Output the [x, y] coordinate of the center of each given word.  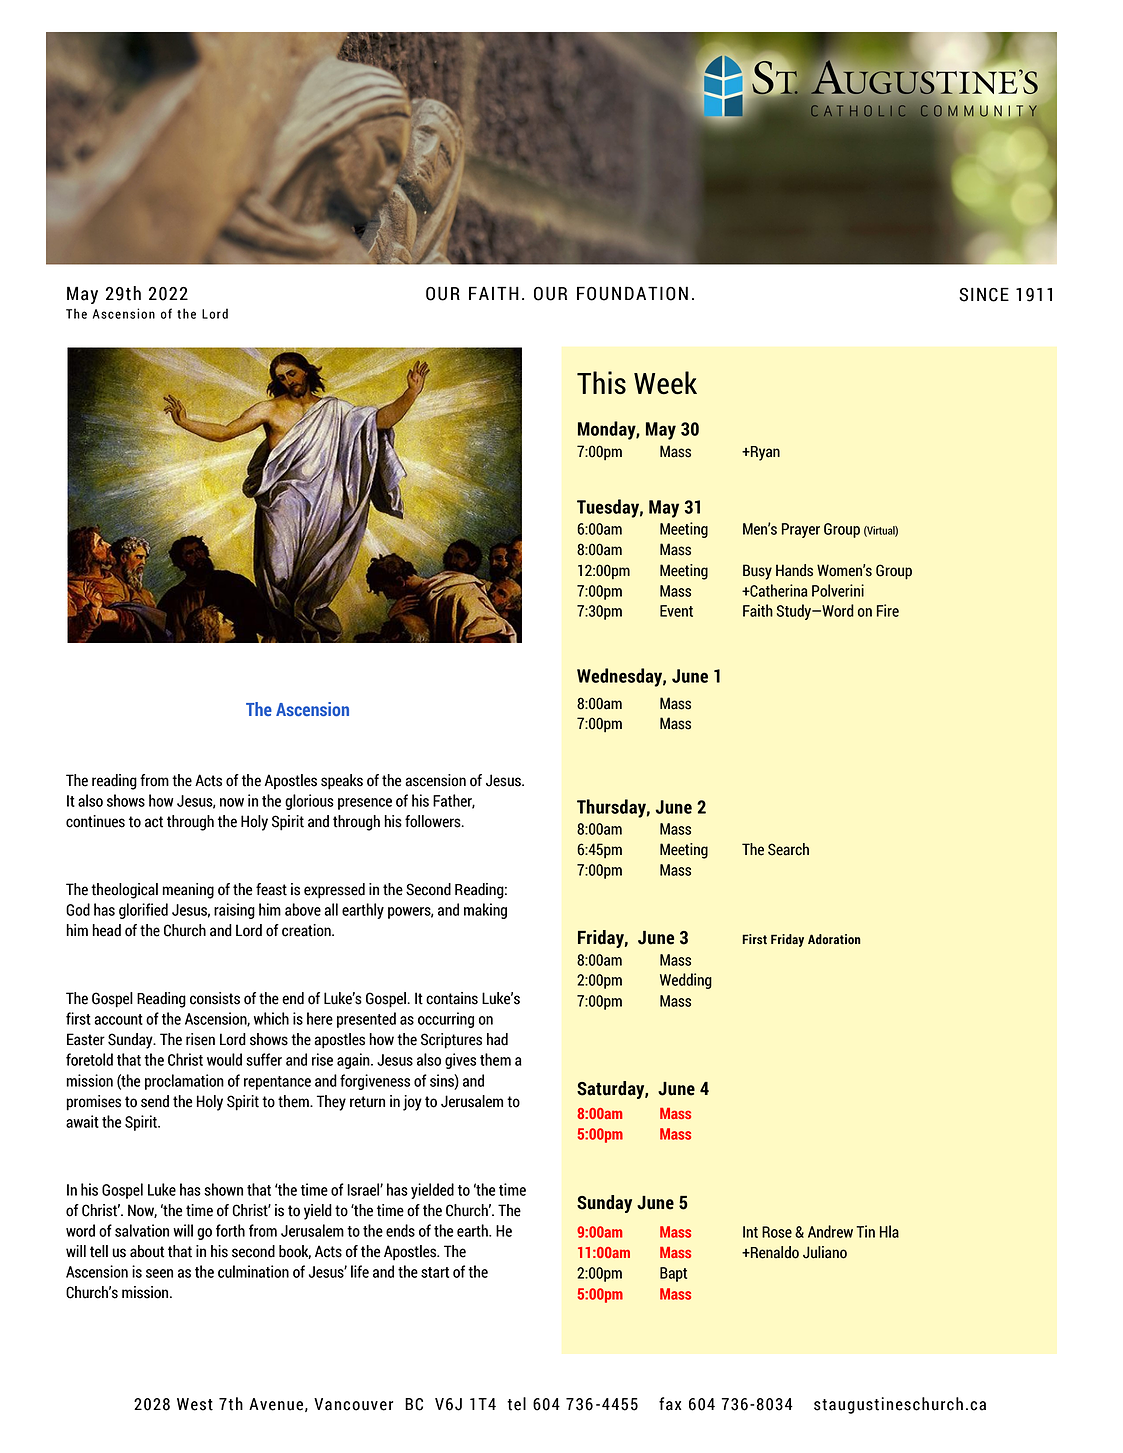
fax [670, 1404]
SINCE [984, 294]
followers [434, 821]
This [601, 383]
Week [665, 383]
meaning [188, 891]
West [195, 1404]
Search [788, 849]
